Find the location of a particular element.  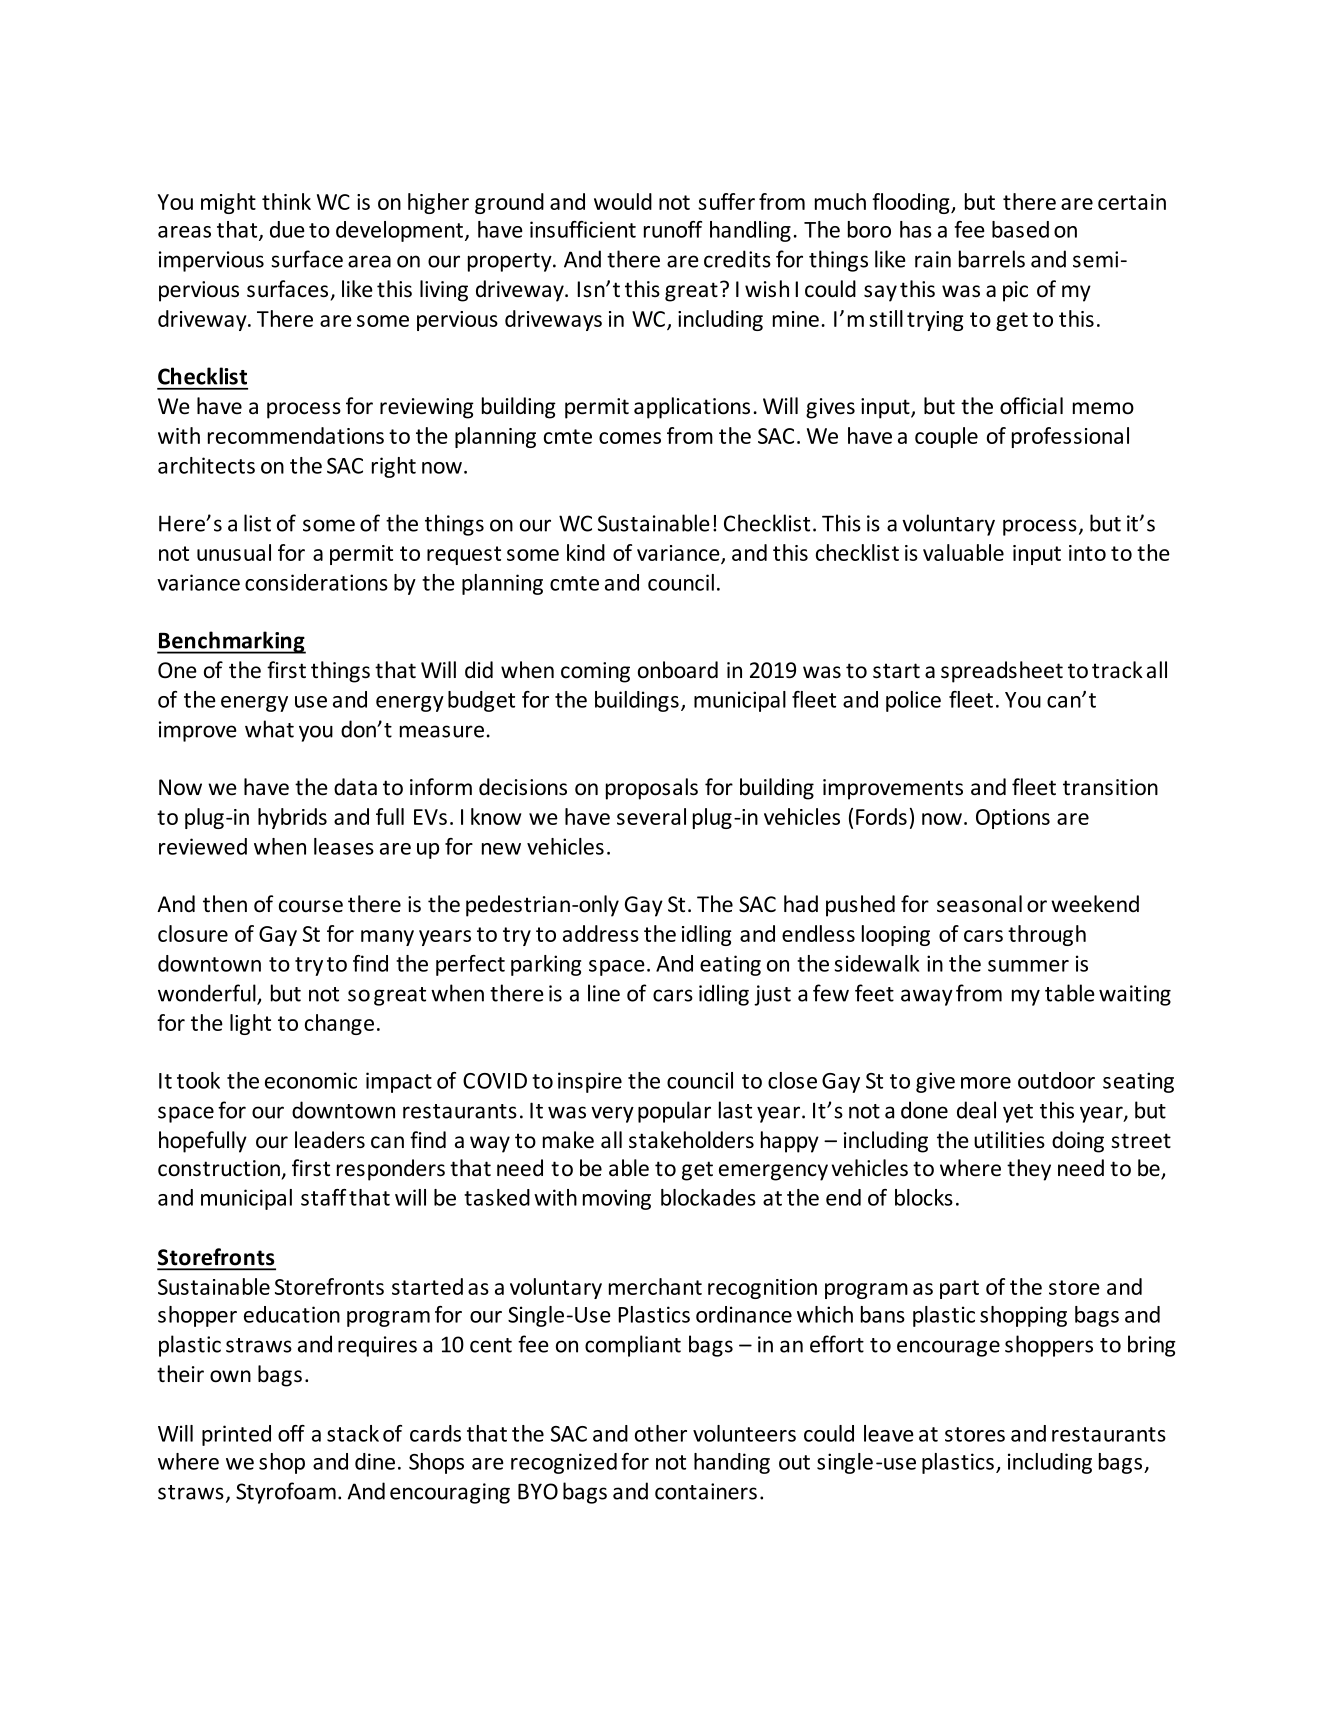

other is located at coordinates (661, 1433).
